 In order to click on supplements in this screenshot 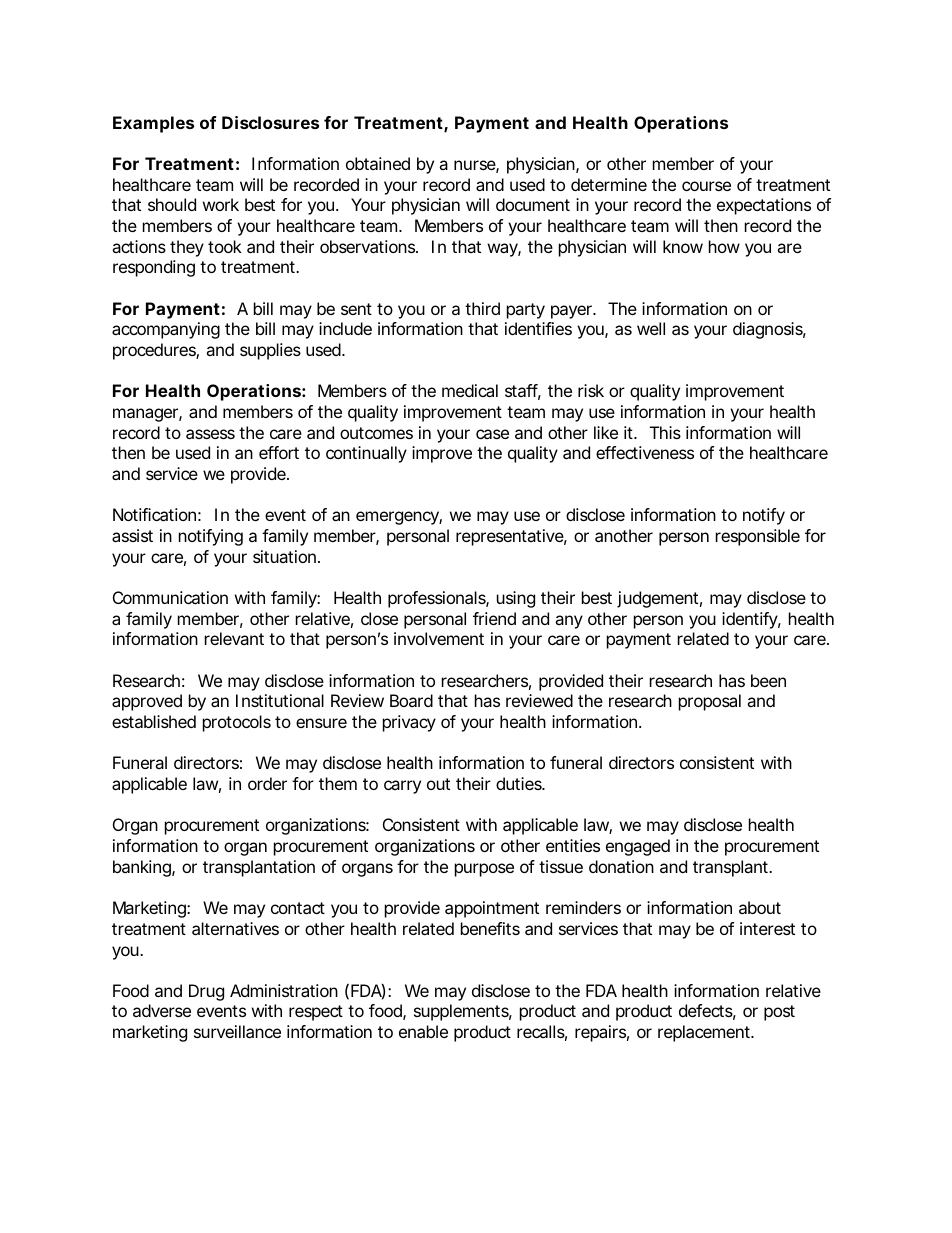, I will do `click(463, 1012)`.
